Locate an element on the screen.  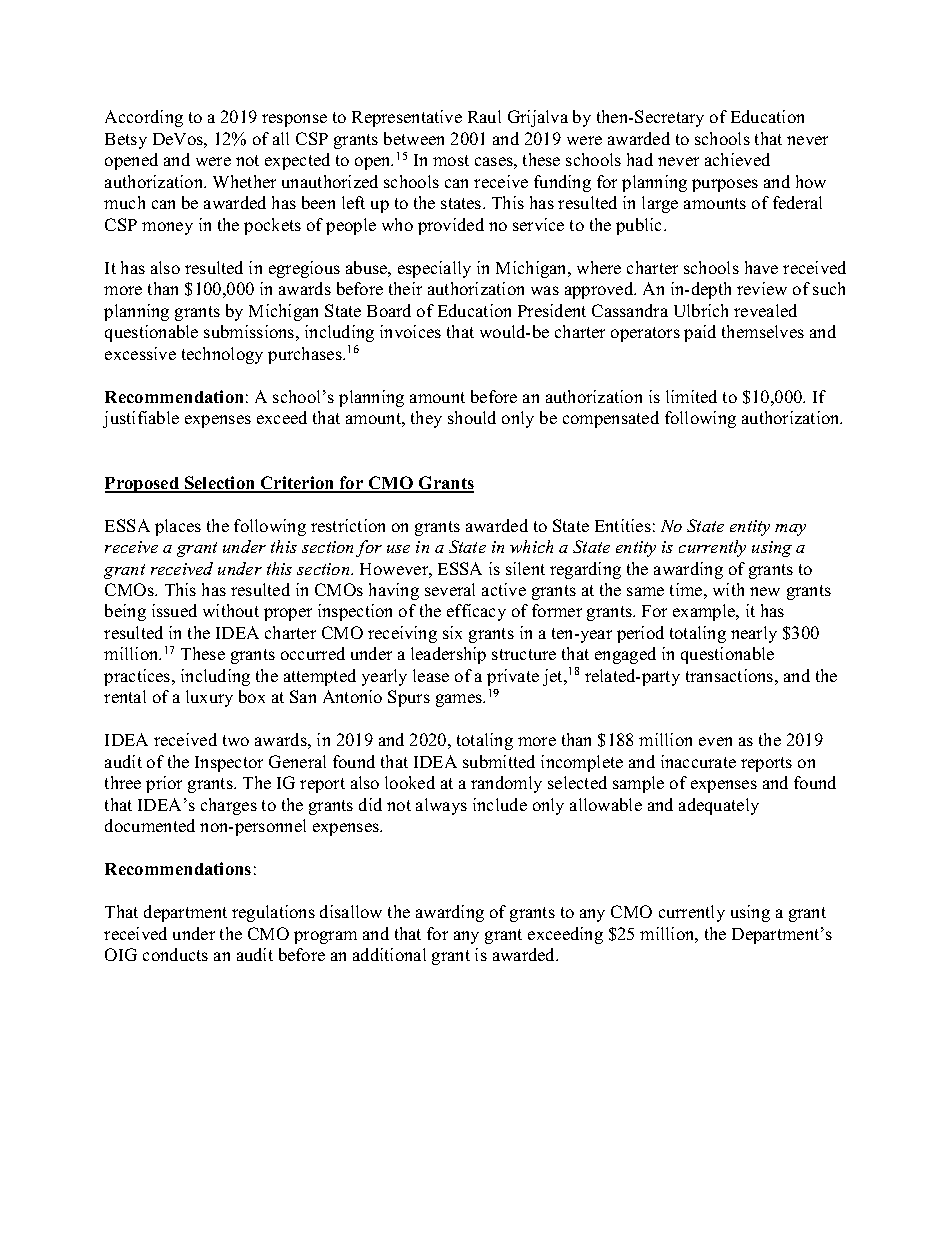
achieved is located at coordinates (737, 159).
